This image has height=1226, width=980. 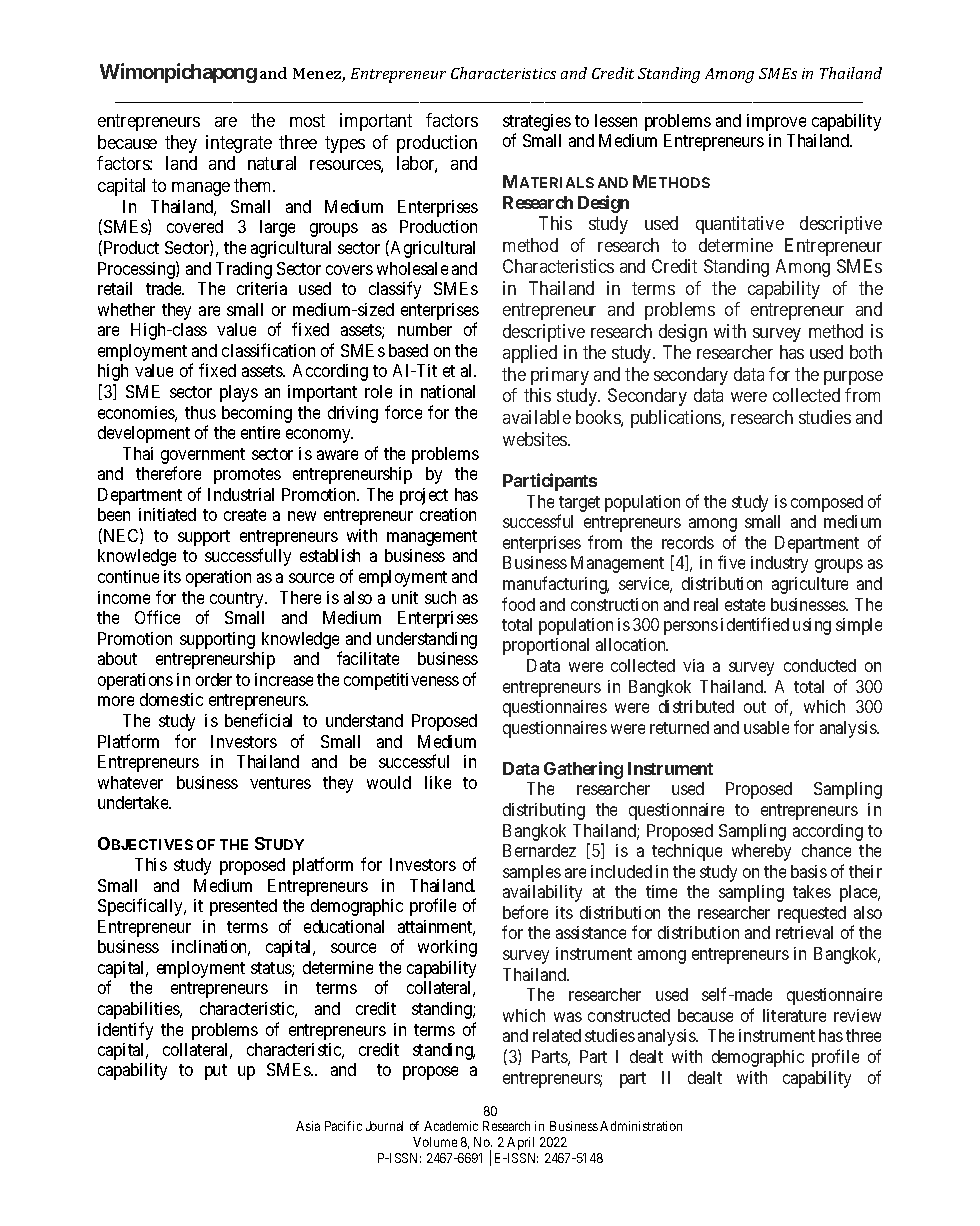 I want to click on identified, so click(x=755, y=624).
